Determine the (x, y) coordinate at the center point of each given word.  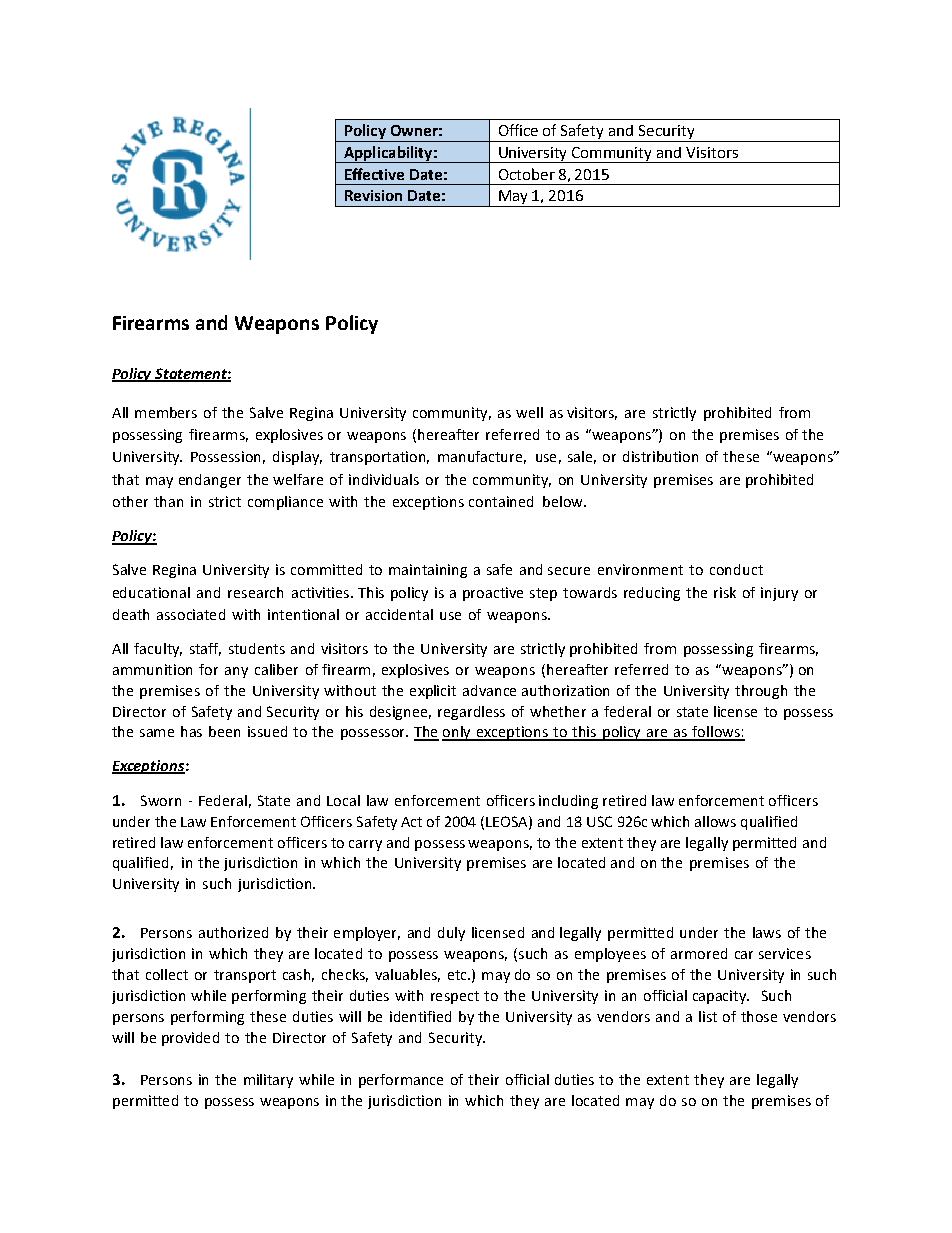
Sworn (161, 800)
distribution (660, 456)
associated (191, 614)
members (166, 412)
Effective (374, 174)
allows (715, 821)
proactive (493, 594)
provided (190, 1039)
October (527, 174)
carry (365, 845)
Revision (373, 195)
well (529, 412)
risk (725, 592)
